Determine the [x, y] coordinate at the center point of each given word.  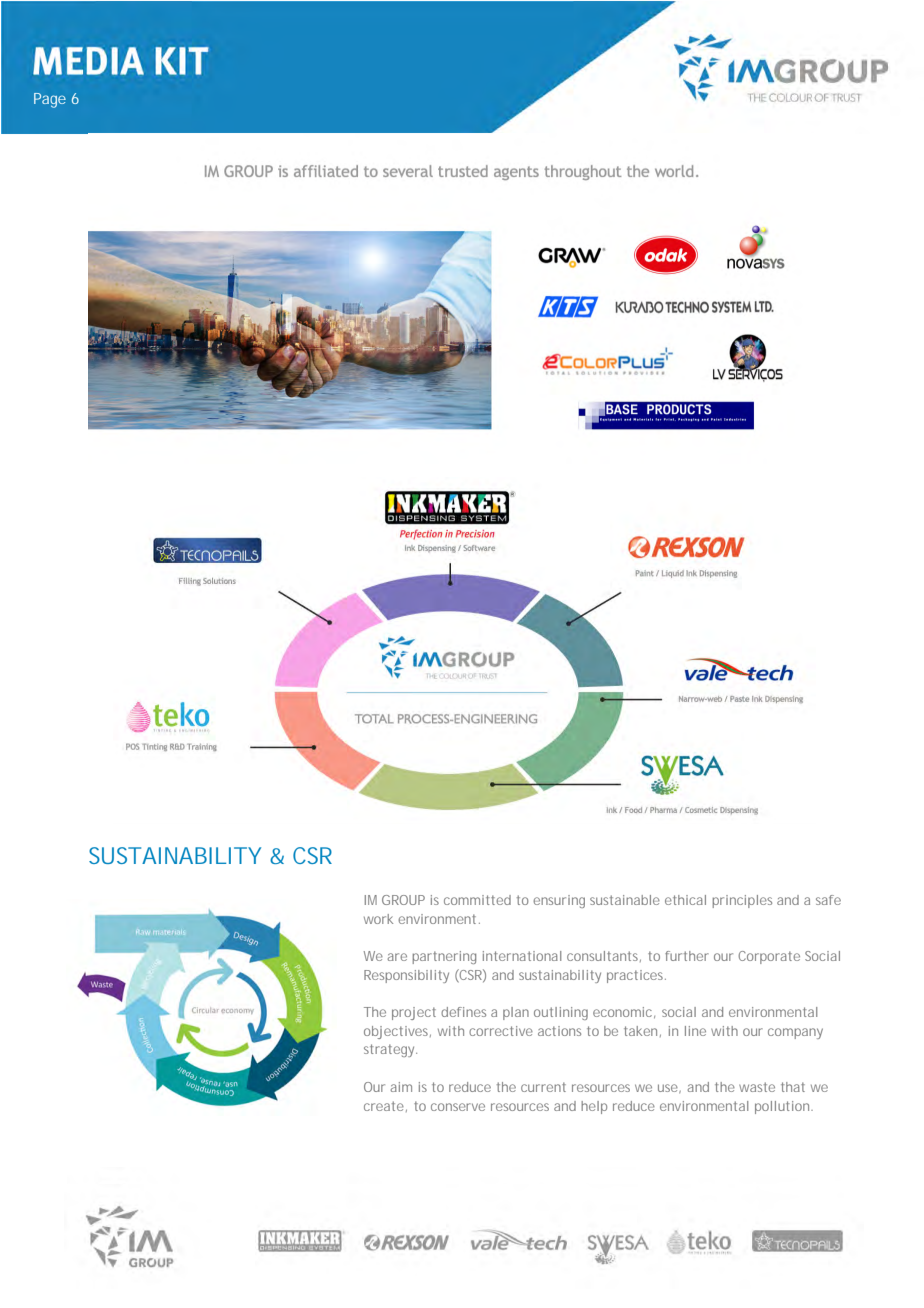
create [384, 1106]
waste [757, 1087]
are [397, 957]
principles [742, 901]
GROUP [403, 900]
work [378, 919]
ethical [685, 900]
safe [828, 900]
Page [50, 100]
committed [477, 900]
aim [401, 1087]
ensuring [559, 901]
